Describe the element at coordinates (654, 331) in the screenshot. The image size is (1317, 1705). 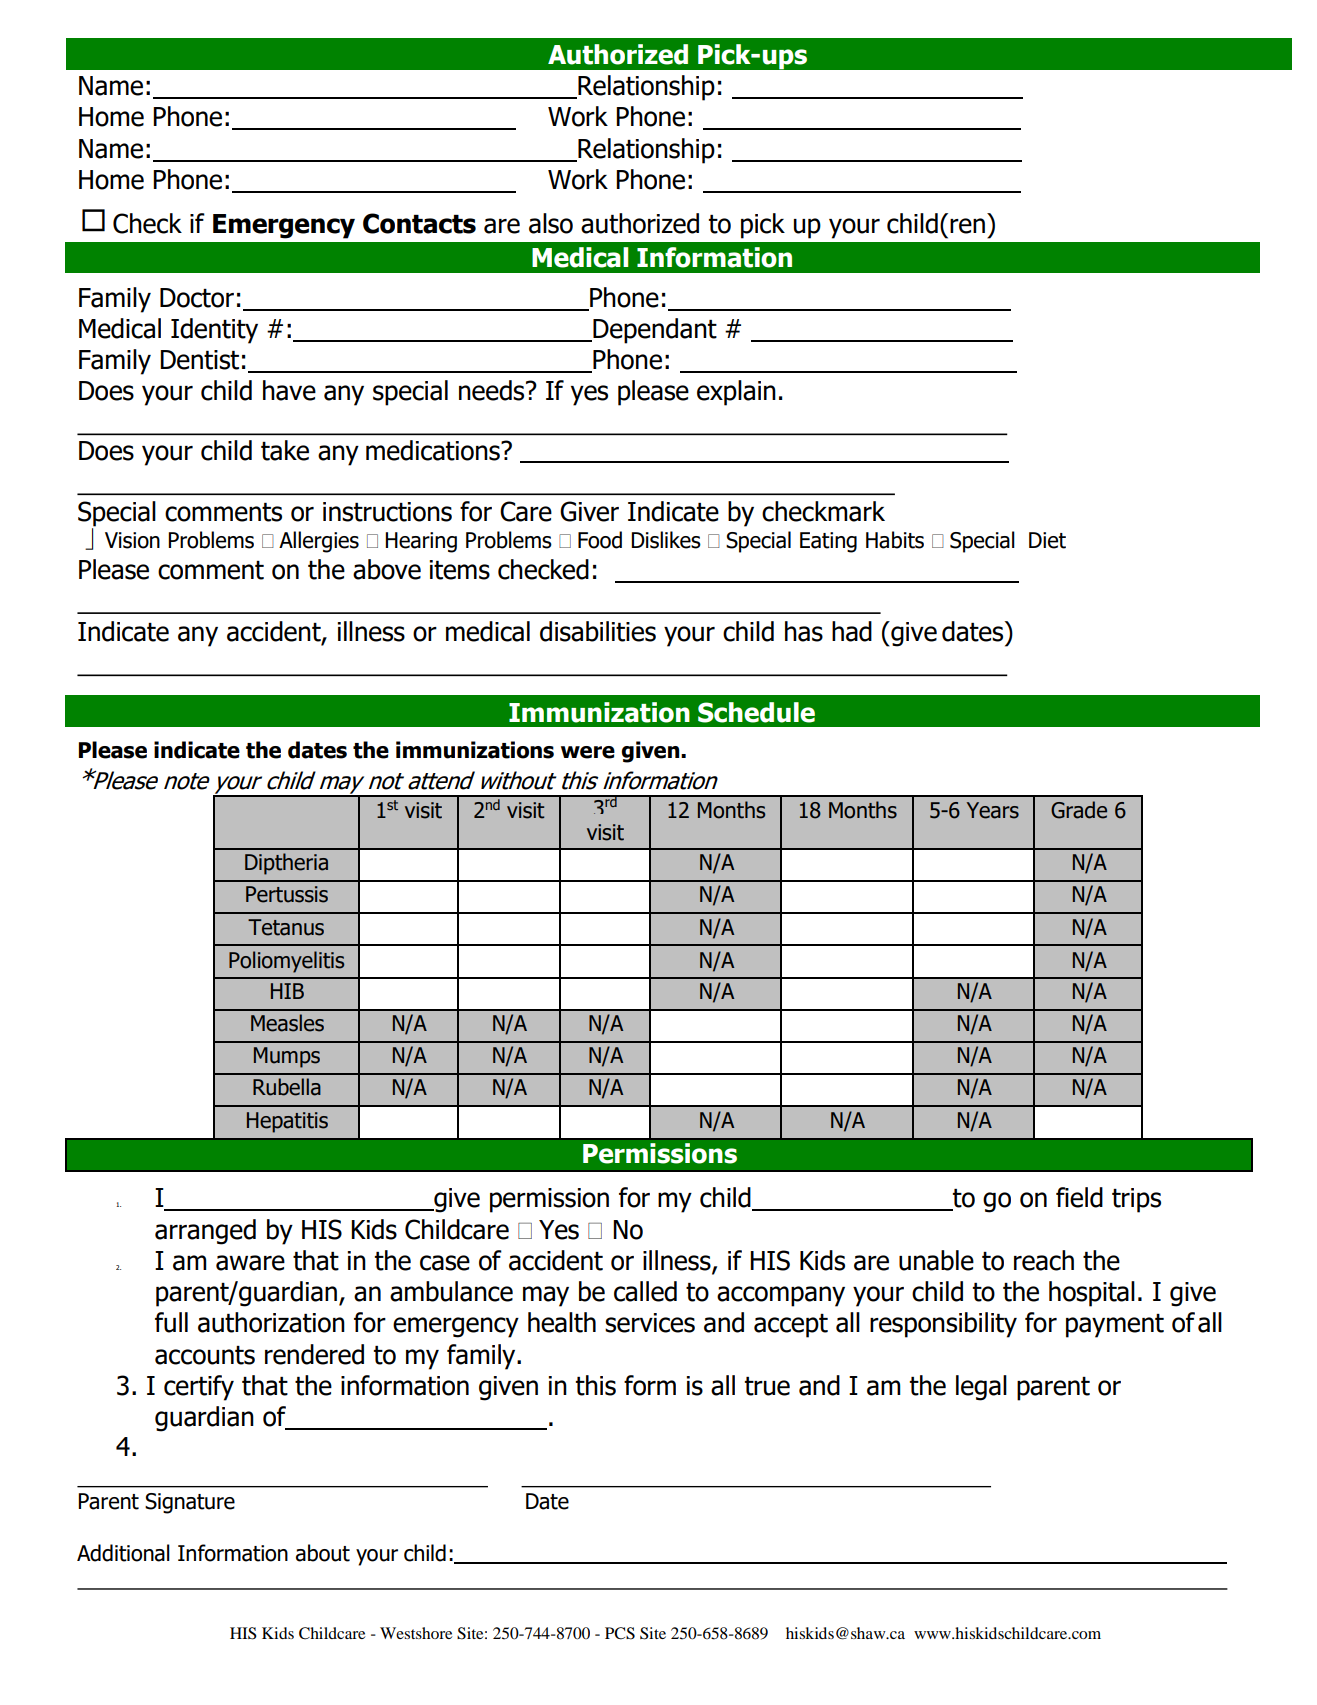
I see `Dependant` at that location.
